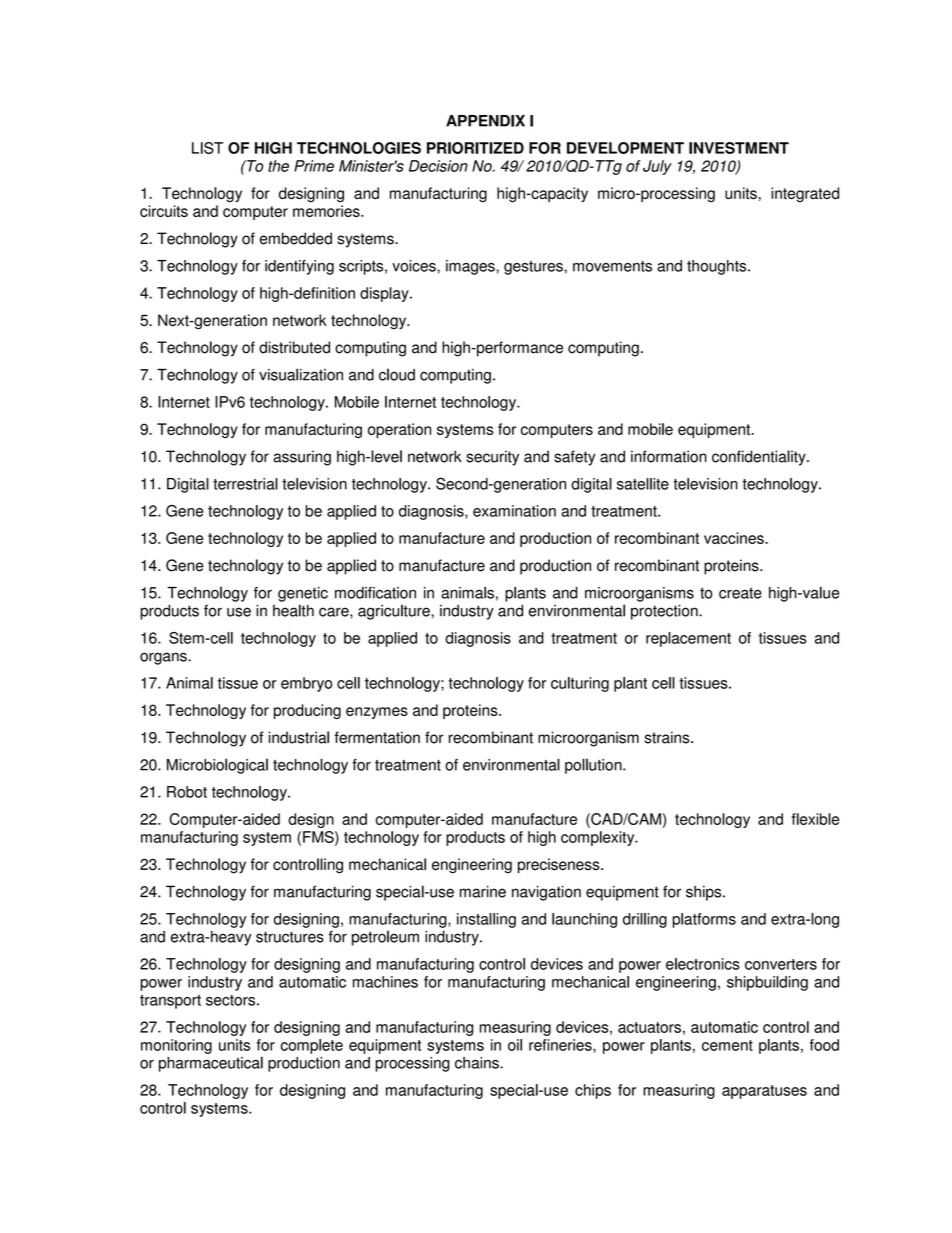  I want to click on terrestrial, so click(245, 484).
